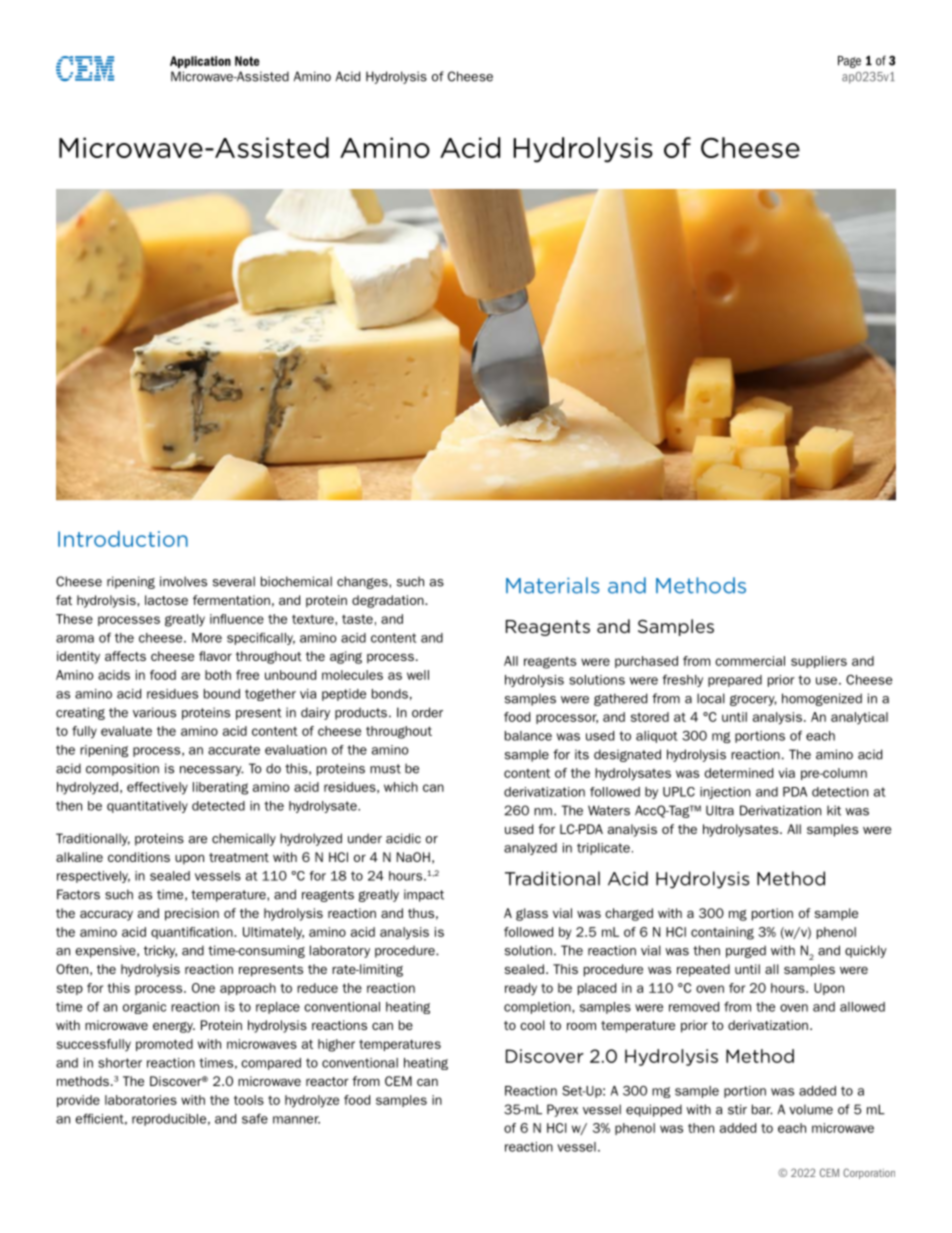  What do you see at coordinates (141, 1100) in the screenshot?
I see `laboratories` at bounding box center [141, 1100].
